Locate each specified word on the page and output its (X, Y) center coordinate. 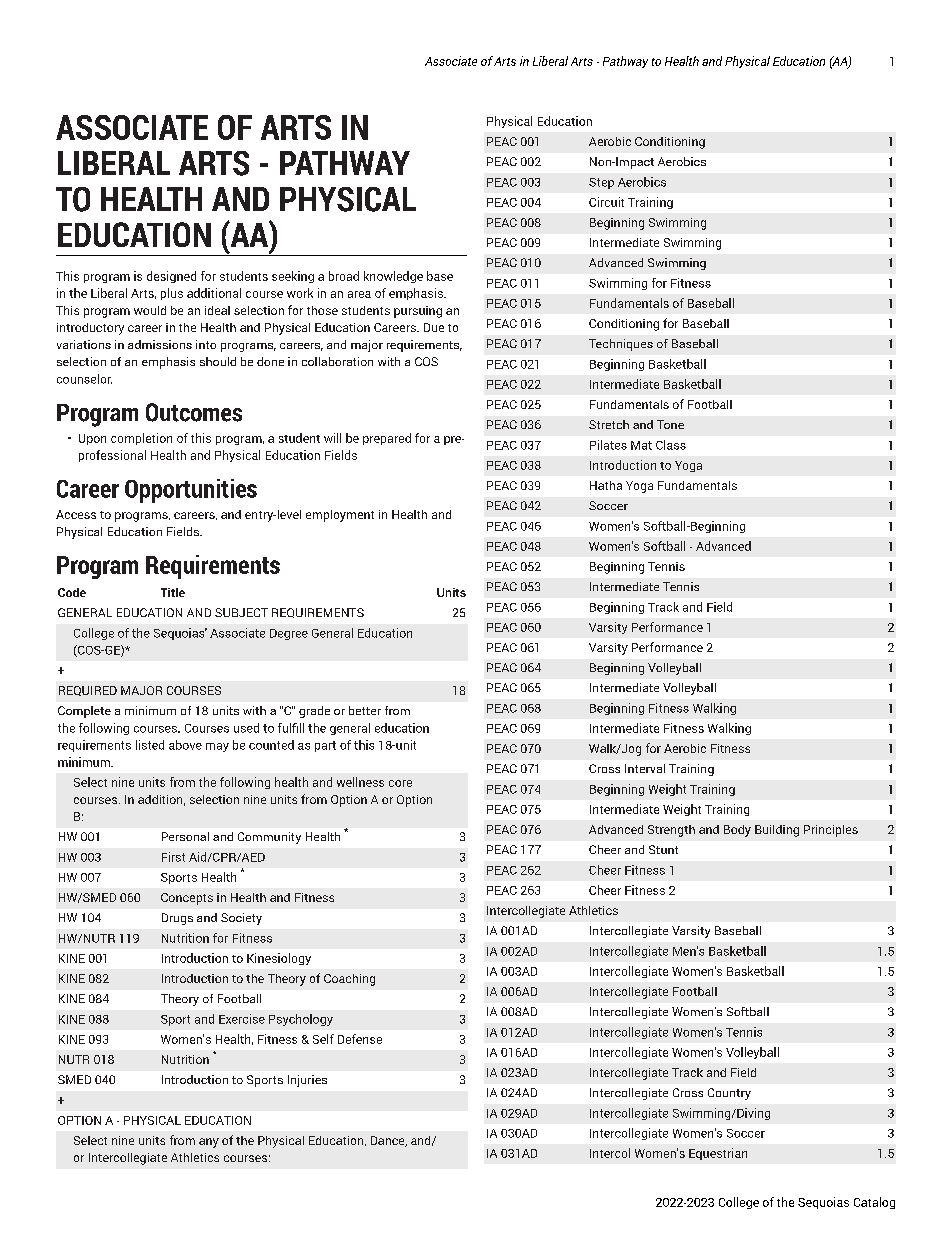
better (365, 710)
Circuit (606, 202)
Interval (645, 768)
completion (141, 439)
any (209, 1143)
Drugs (177, 919)
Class (671, 445)
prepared (387, 439)
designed (171, 277)
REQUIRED (88, 691)
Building (777, 831)
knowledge (393, 277)
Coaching (349, 980)
